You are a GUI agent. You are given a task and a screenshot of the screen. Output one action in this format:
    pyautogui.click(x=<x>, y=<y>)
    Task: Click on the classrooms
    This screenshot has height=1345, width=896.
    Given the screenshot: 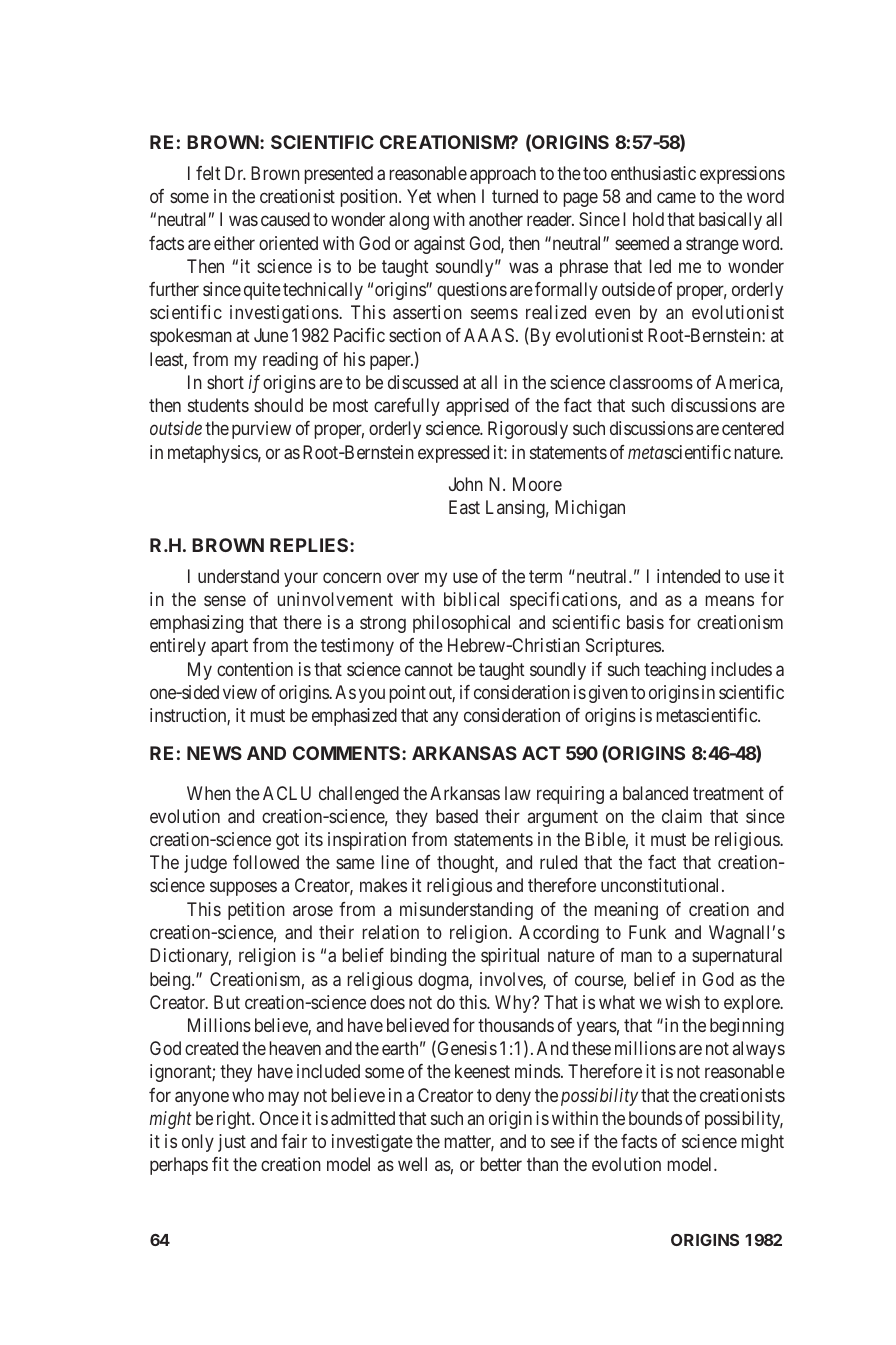 What is the action you would take?
    pyautogui.click(x=651, y=382)
